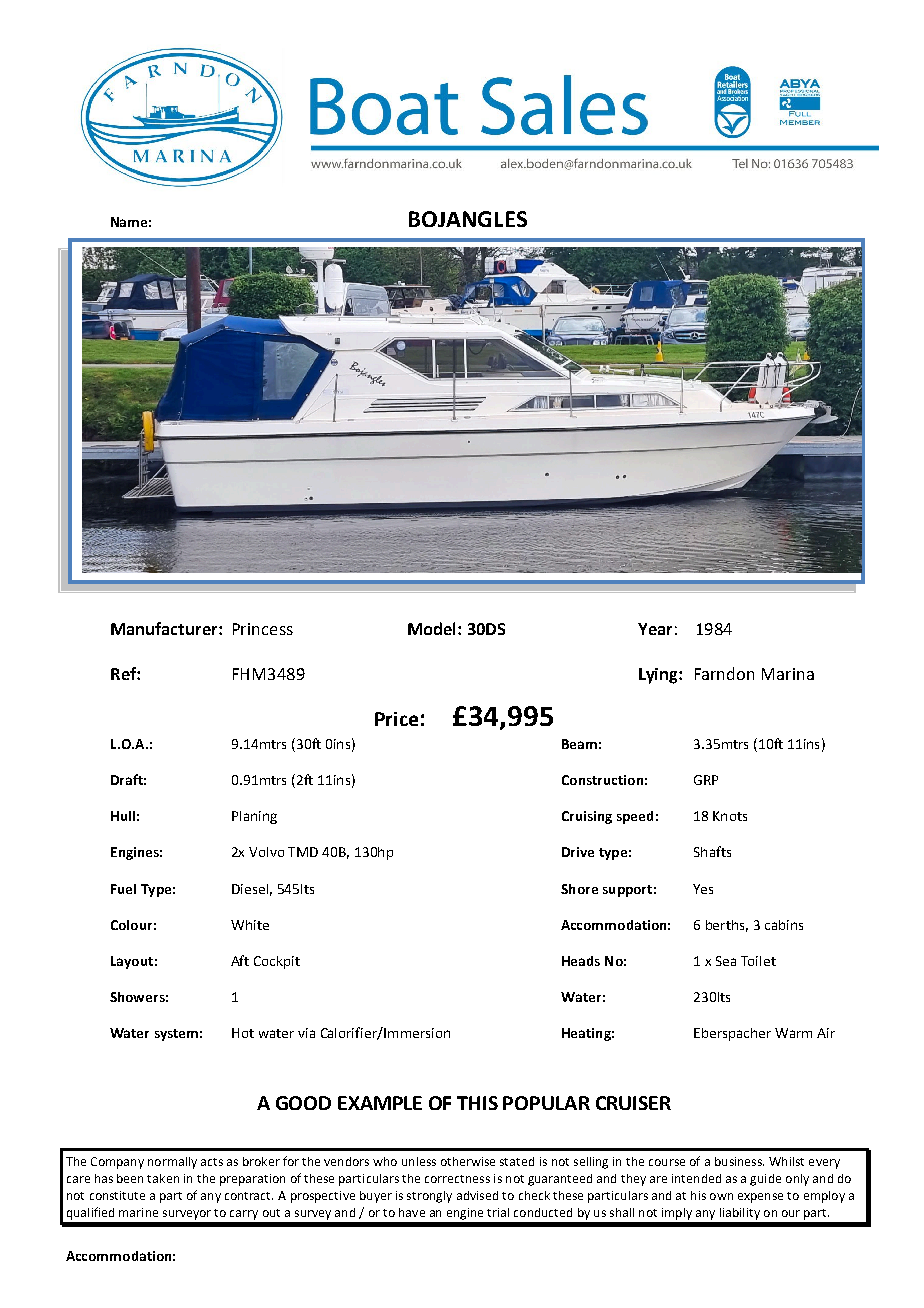 The image size is (924, 1308). Describe the element at coordinates (457, 1179) in the page. I see `correctness` at that location.
